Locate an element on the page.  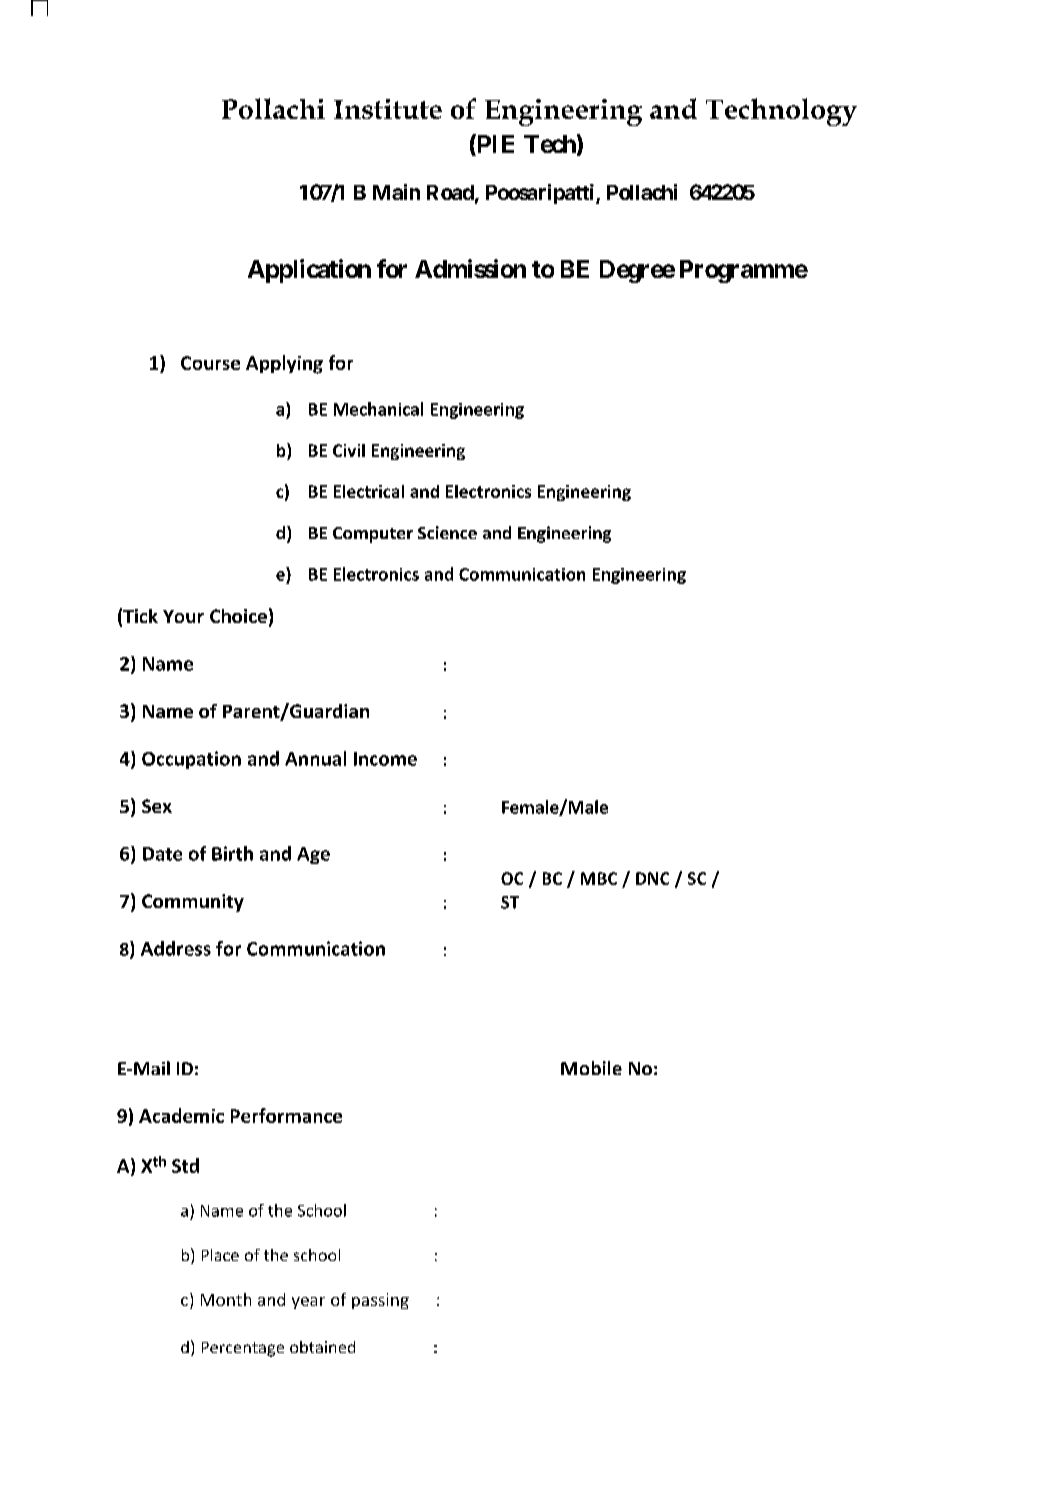
Income is located at coordinates (385, 759).
